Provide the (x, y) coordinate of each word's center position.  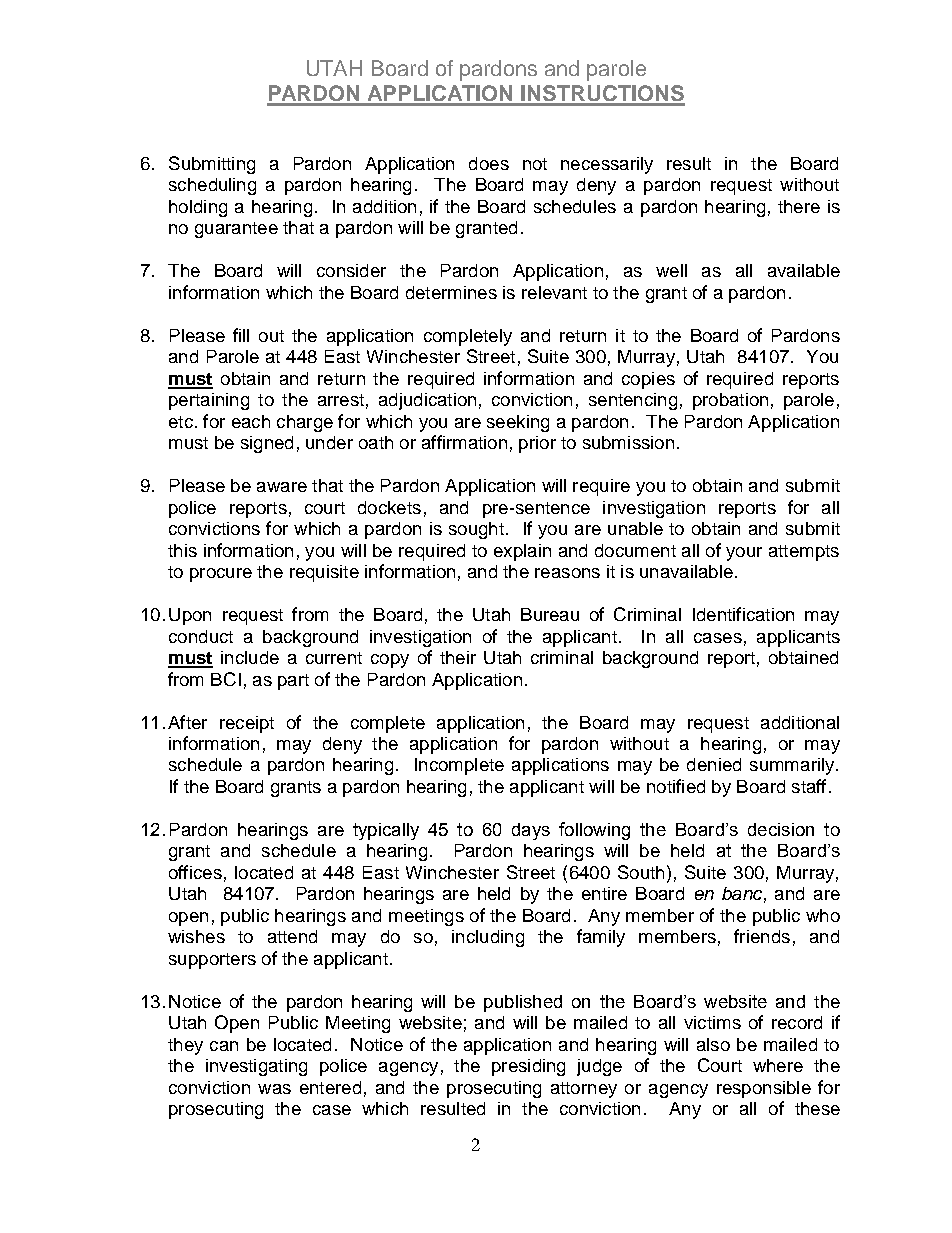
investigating (256, 1067)
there (799, 206)
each (251, 421)
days (531, 831)
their (458, 657)
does (489, 163)
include (250, 657)
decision (781, 829)
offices (195, 872)
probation (730, 401)
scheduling (212, 186)
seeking (518, 423)
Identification (743, 614)
